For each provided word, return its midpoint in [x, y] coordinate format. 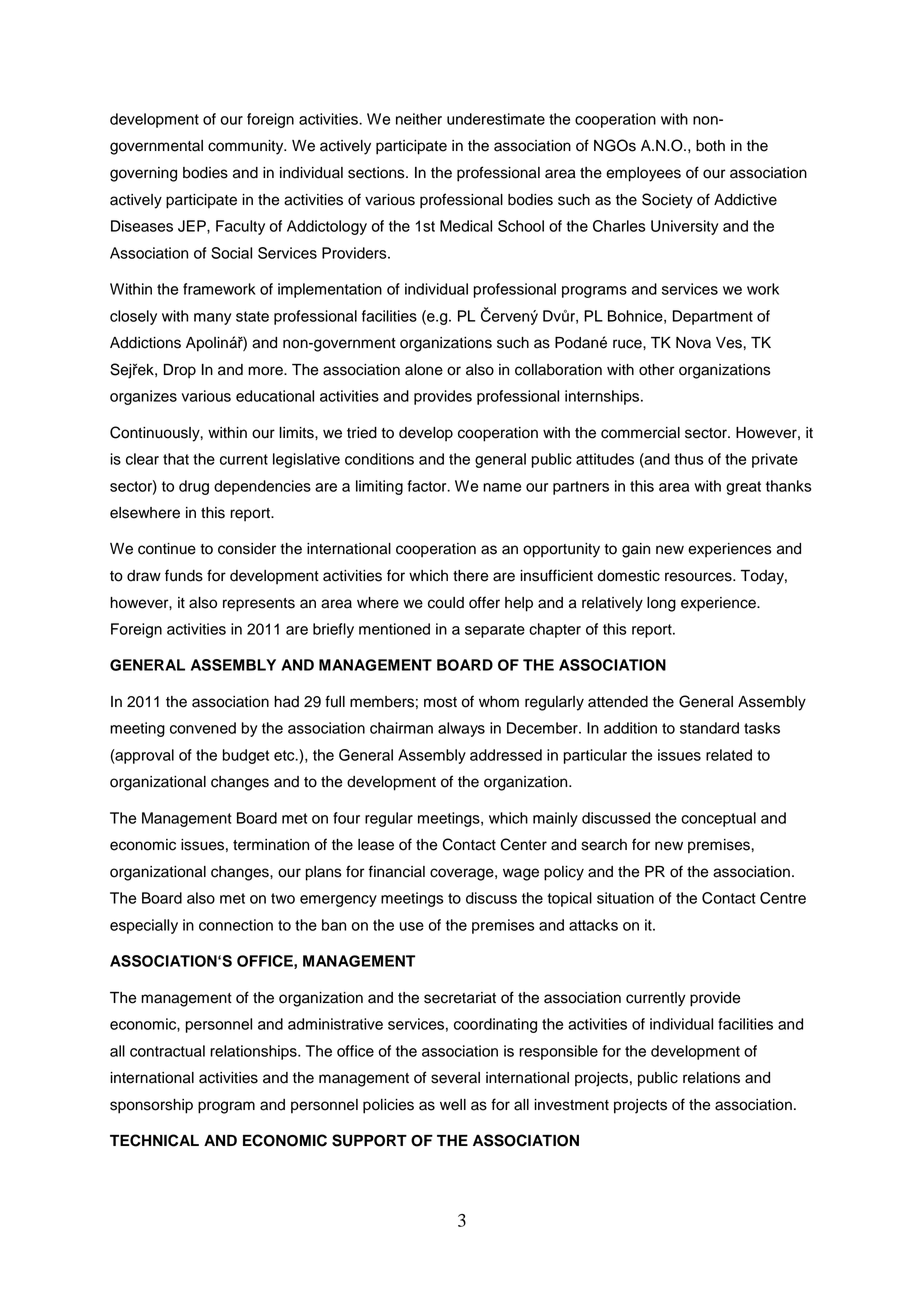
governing [143, 174]
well [453, 1105]
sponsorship [151, 1106]
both [710, 146]
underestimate [496, 119]
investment [571, 1105]
